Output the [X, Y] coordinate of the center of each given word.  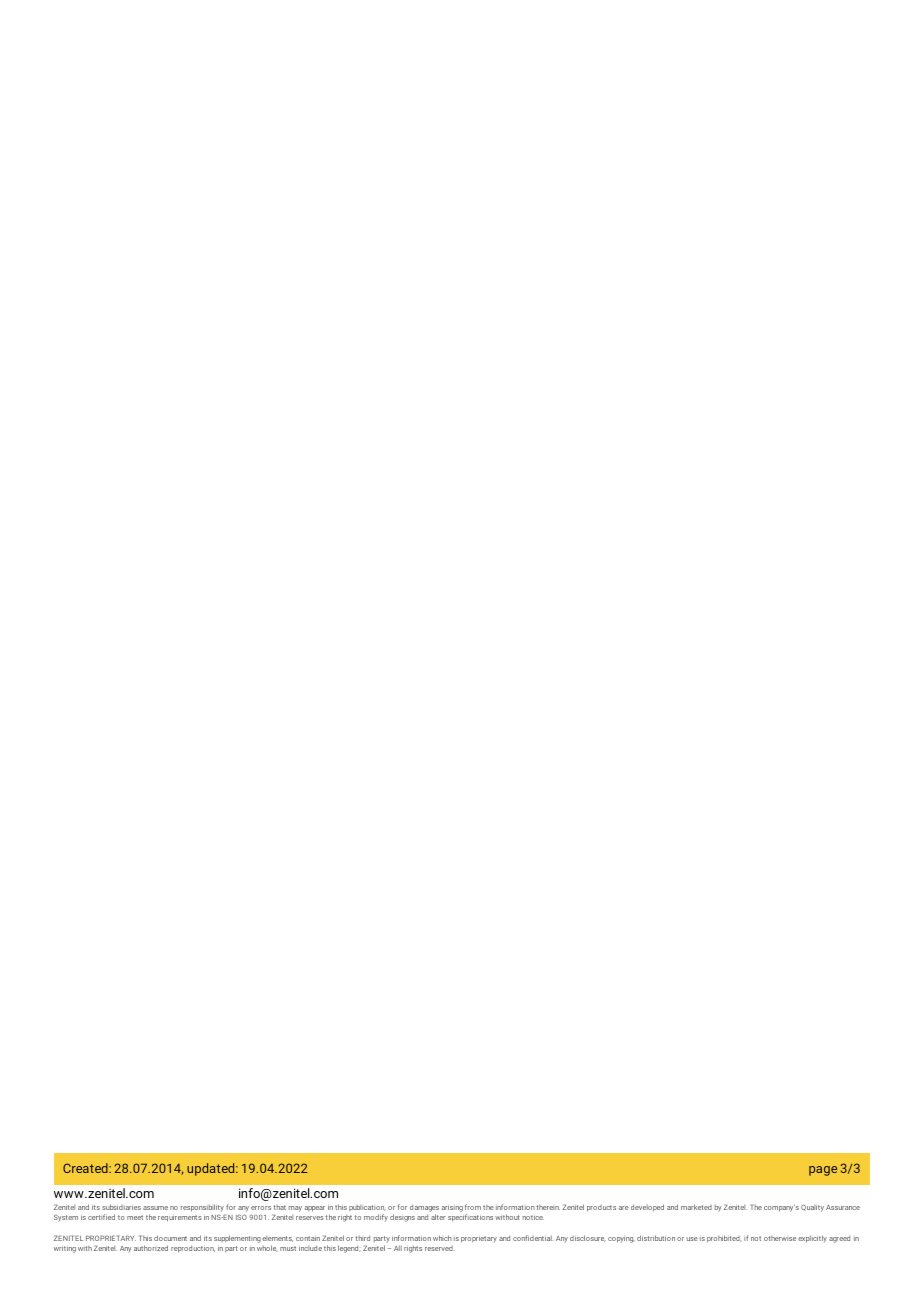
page [823, 1171]
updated [212, 1169]
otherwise [780, 1238]
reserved [440, 1248]
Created [86, 1168]
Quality [812, 1208]
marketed [696, 1207]
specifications [470, 1218]
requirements [180, 1218]
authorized [151, 1248]
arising [452, 1209]
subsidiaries [121, 1207]
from [473, 1207]
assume [155, 1208]
